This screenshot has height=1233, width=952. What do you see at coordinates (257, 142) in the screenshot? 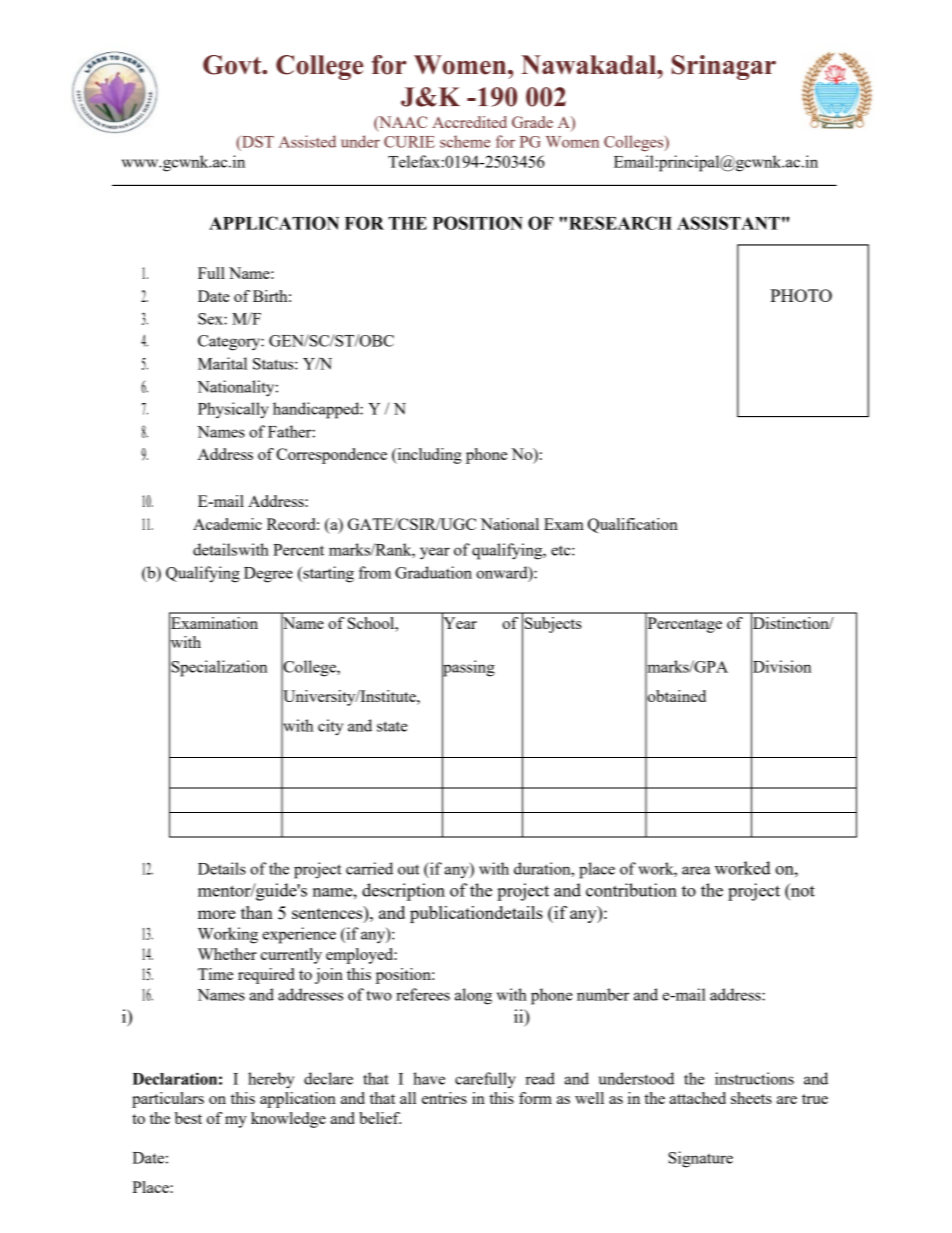
I see `DST` at bounding box center [257, 142].
